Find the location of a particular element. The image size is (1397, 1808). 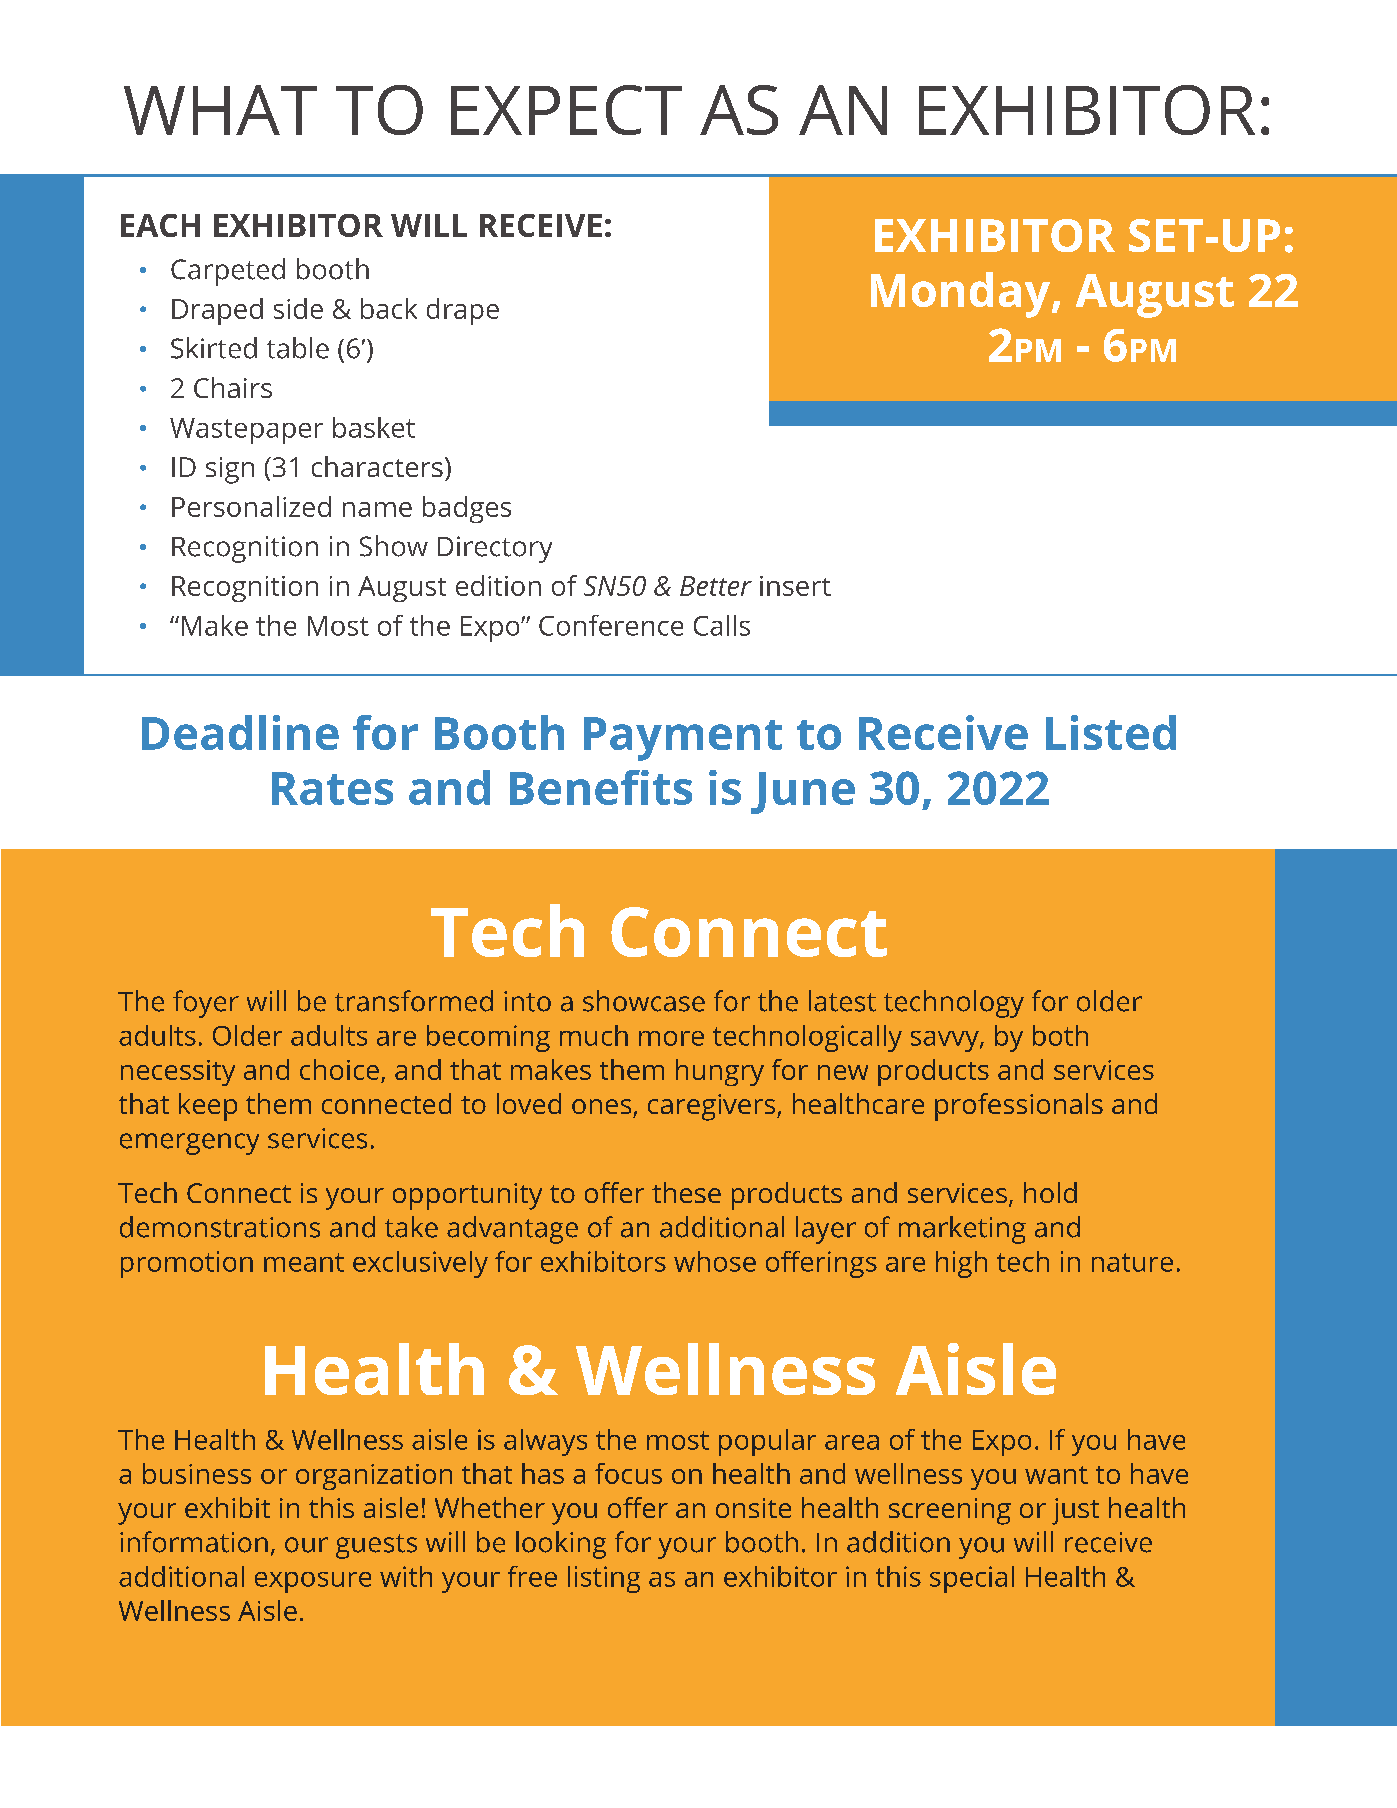

Listed is located at coordinates (1111, 732).
